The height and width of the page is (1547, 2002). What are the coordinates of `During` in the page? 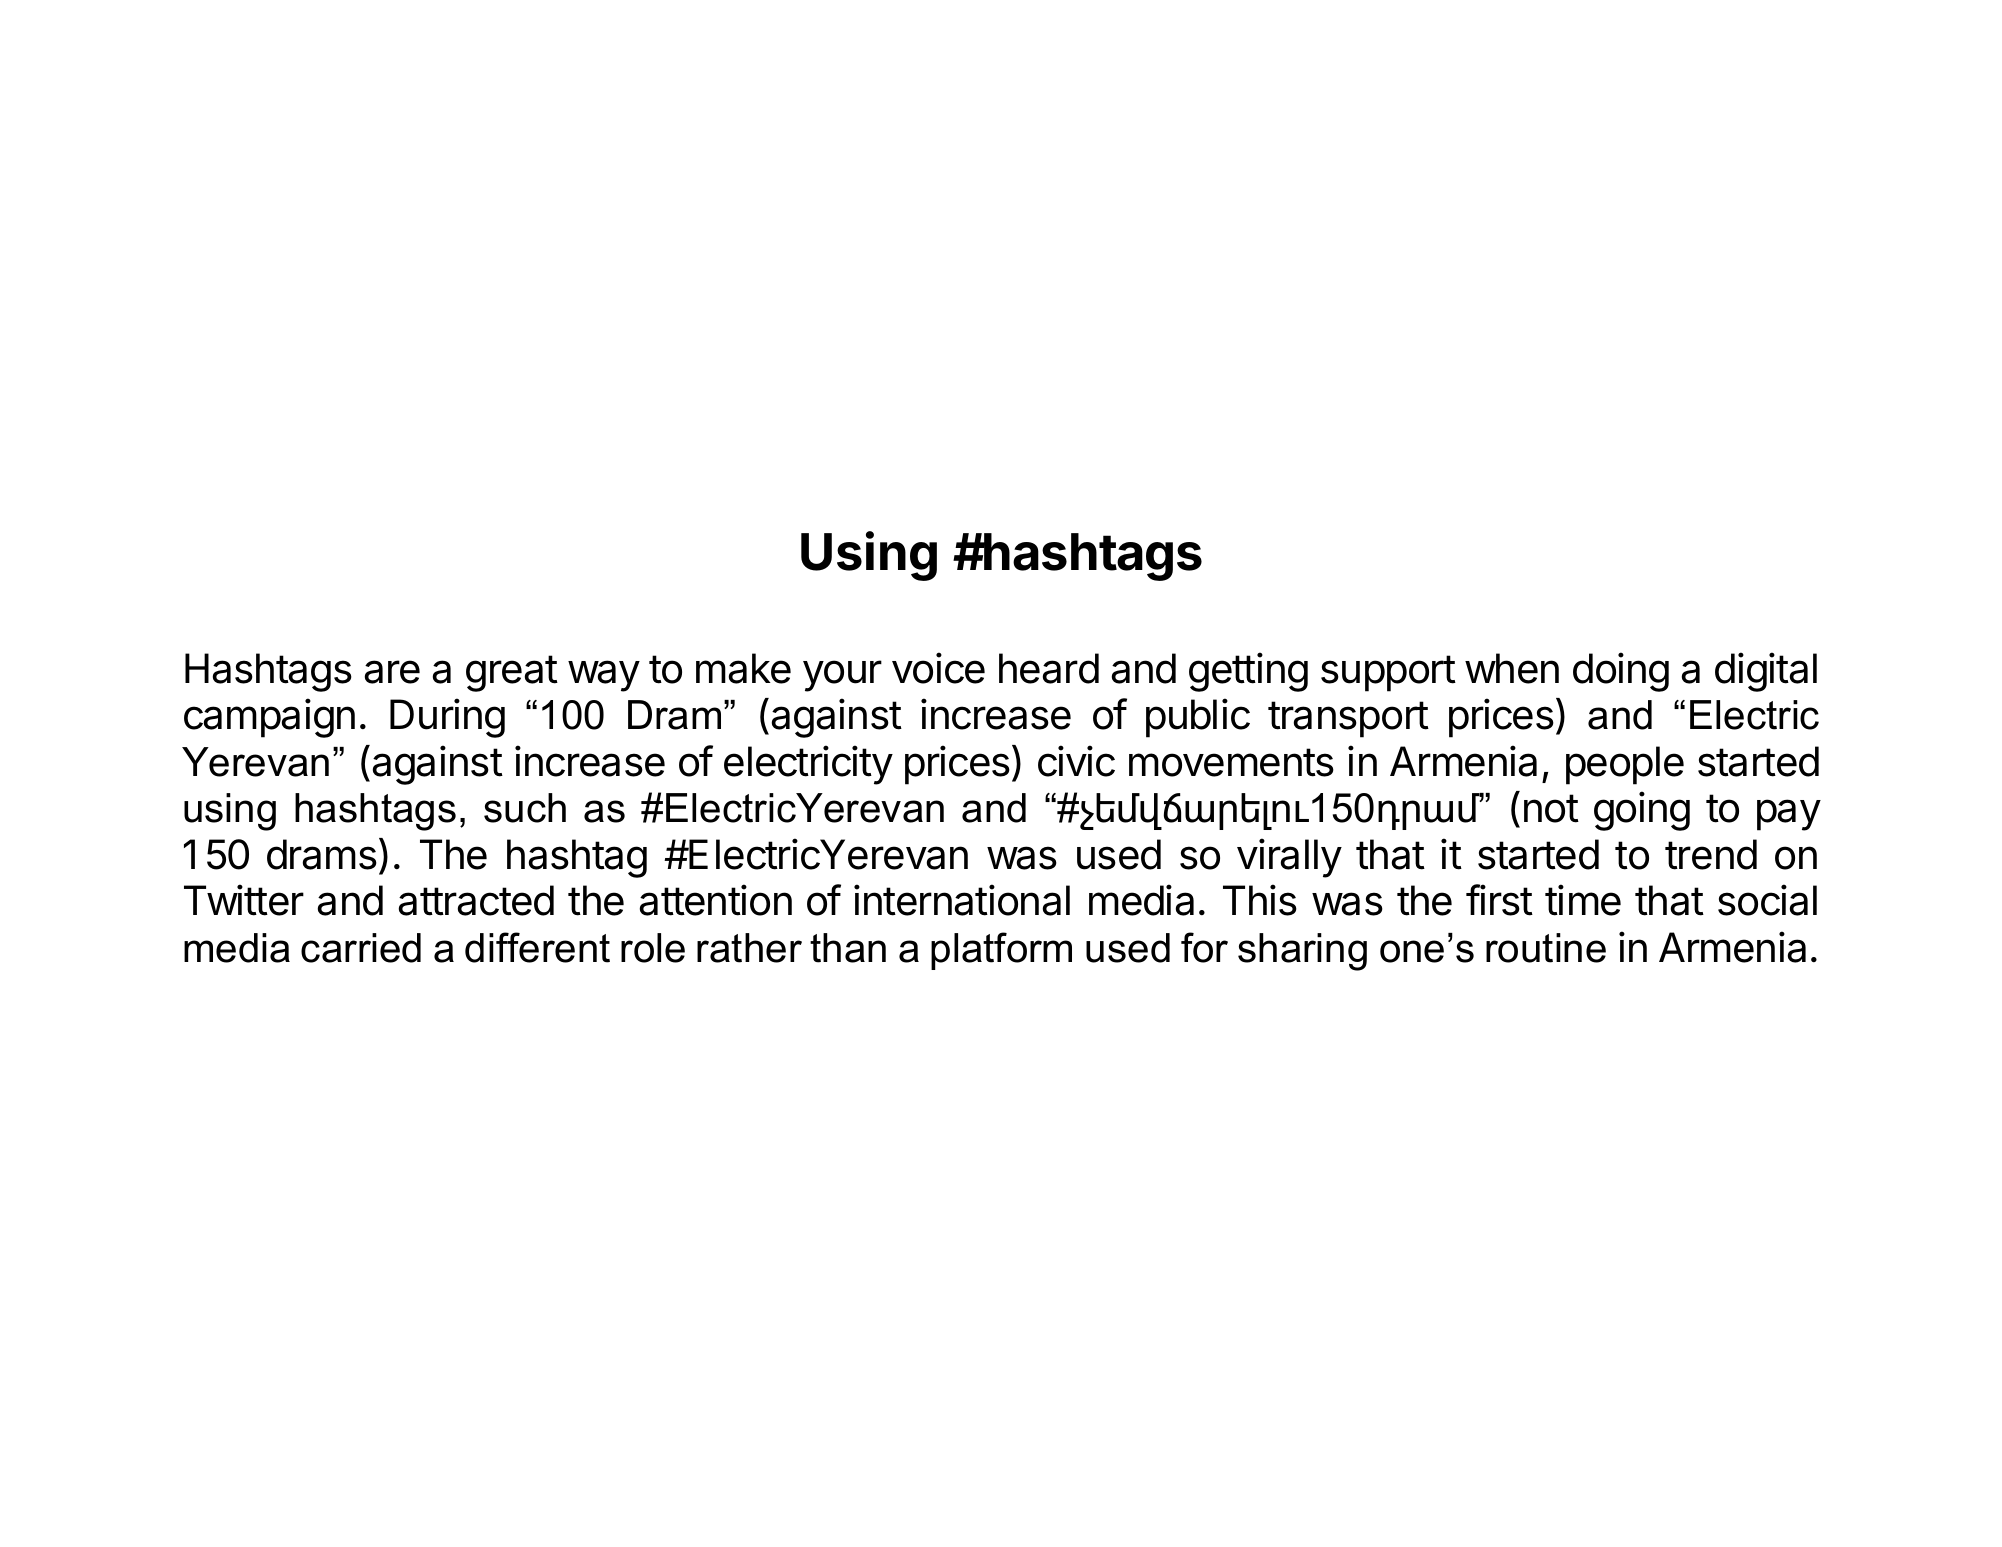 It's located at (447, 718).
